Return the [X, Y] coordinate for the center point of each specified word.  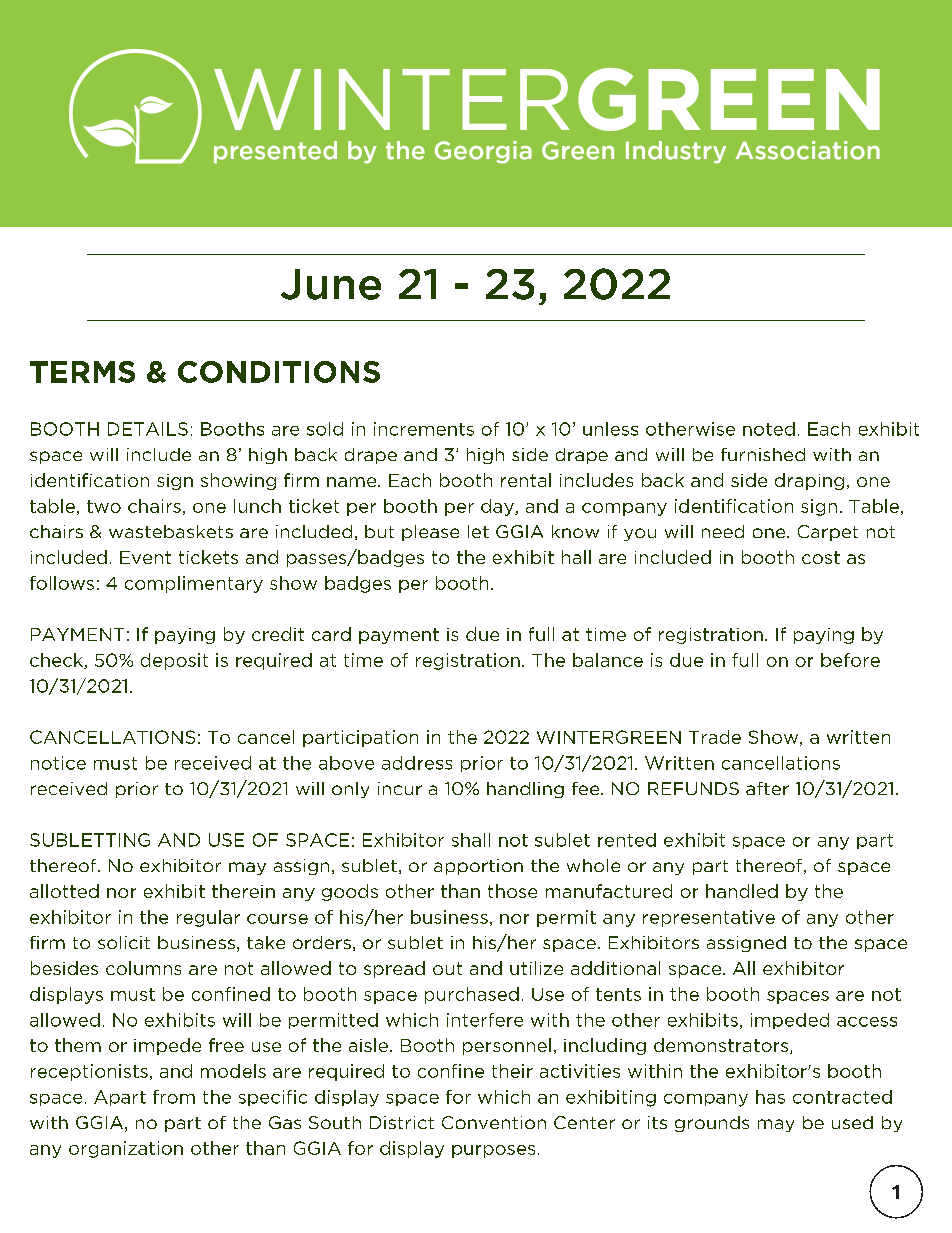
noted [769, 429]
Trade [715, 737]
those [512, 891]
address [417, 763]
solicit [124, 942]
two [104, 506]
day [498, 507]
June [331, 284]
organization [126, 1149]
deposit [174, 661]
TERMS [82, 372]
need [723, 531]
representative [709, 918]
